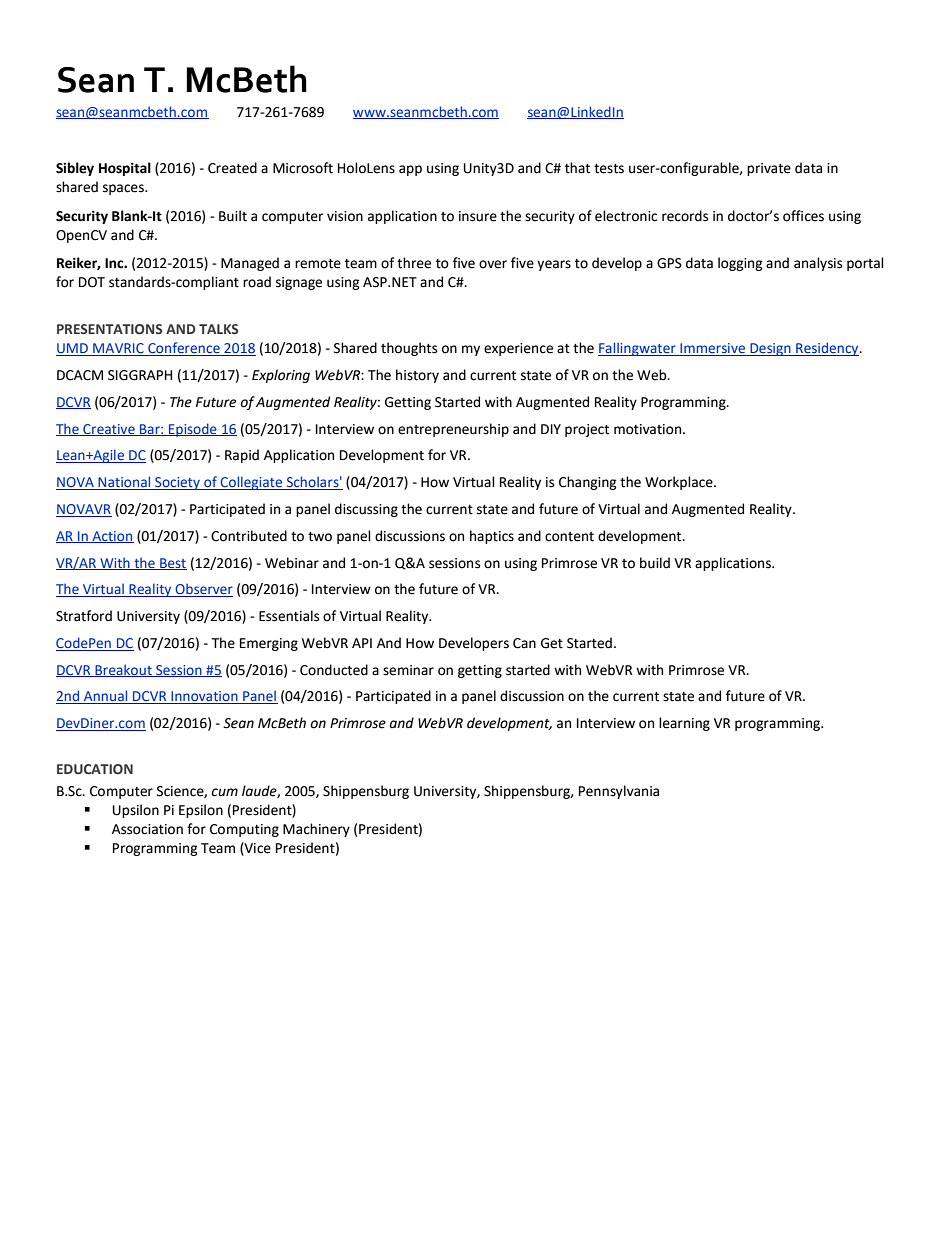 The image size is (952, 1233). Describe the element at coordinates (524, 643) in the screenshot. I see `Can` at that location.
